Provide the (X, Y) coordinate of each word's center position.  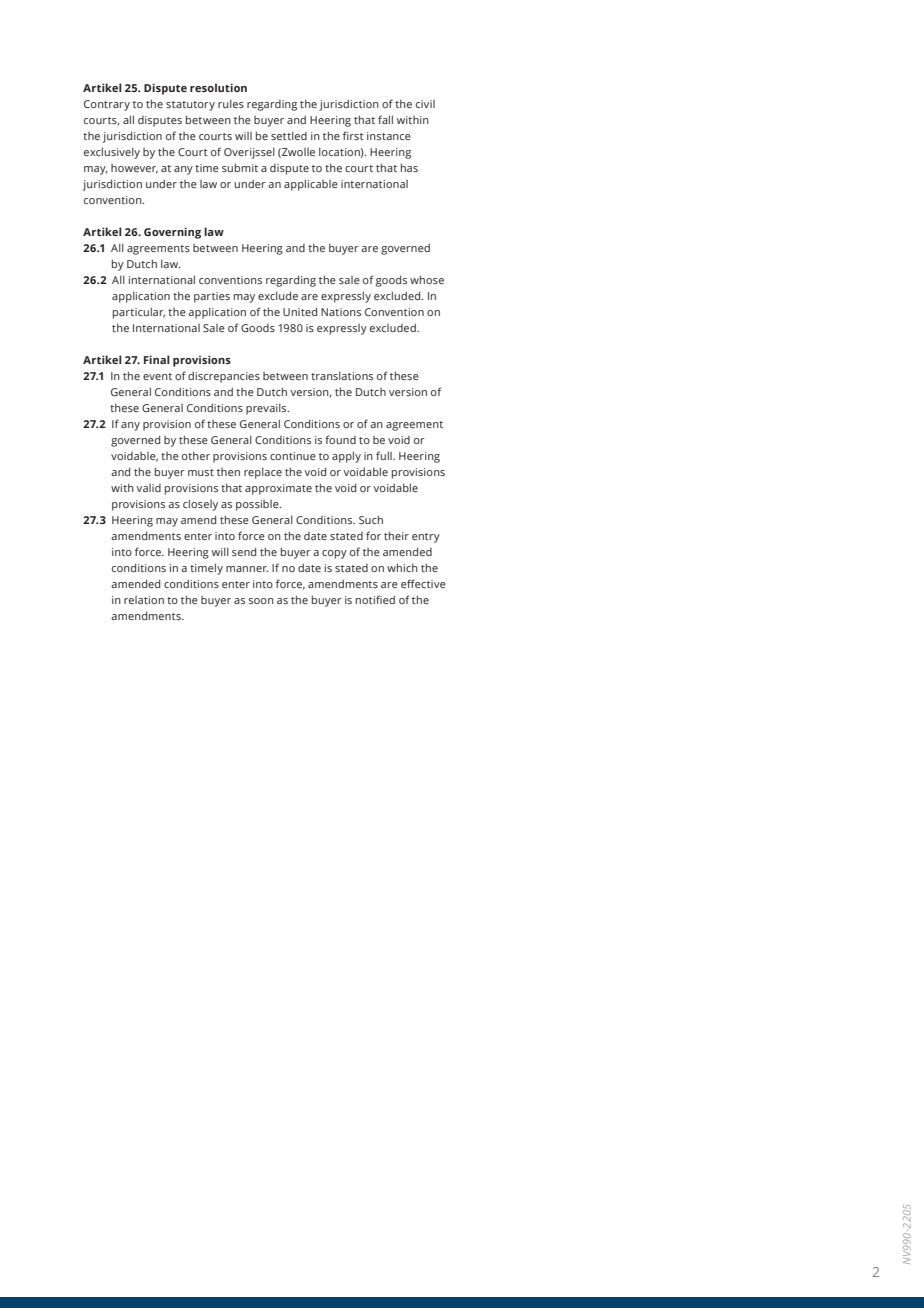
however (134, 169)
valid (148, 488)
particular (139, 313)
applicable (311, 185)
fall (385, 119)
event (157, 376)
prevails (267, 409)
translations (342, 375)
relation (144, 600)
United (300, 311)
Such (371, 519)
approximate (278, 489)
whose (427, 279)
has (409, 167)
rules (231, 103)
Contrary (107, 105)
